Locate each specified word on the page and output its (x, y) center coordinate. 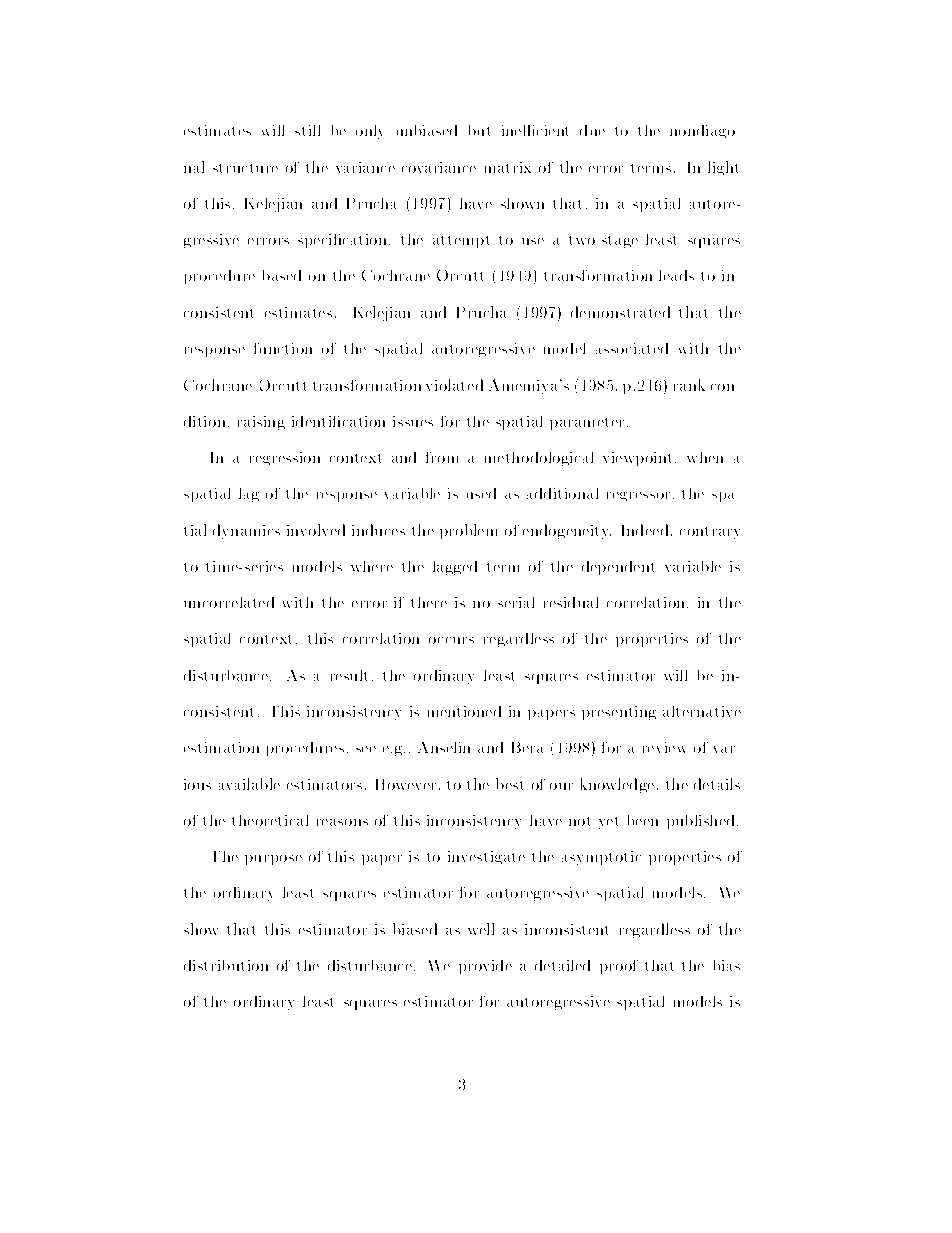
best (509, 784)
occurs (451, 640)
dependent (618, 568)
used (481, 493)
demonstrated (620, 312)
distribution (226, 965)
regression (285, 458)
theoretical (270, 820)
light (723, 168)
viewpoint (637, 459)
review (664, 747)
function (283, 348)
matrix (508, 167)
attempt (461, 242)
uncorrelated (229, 602)
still (307, 130)
